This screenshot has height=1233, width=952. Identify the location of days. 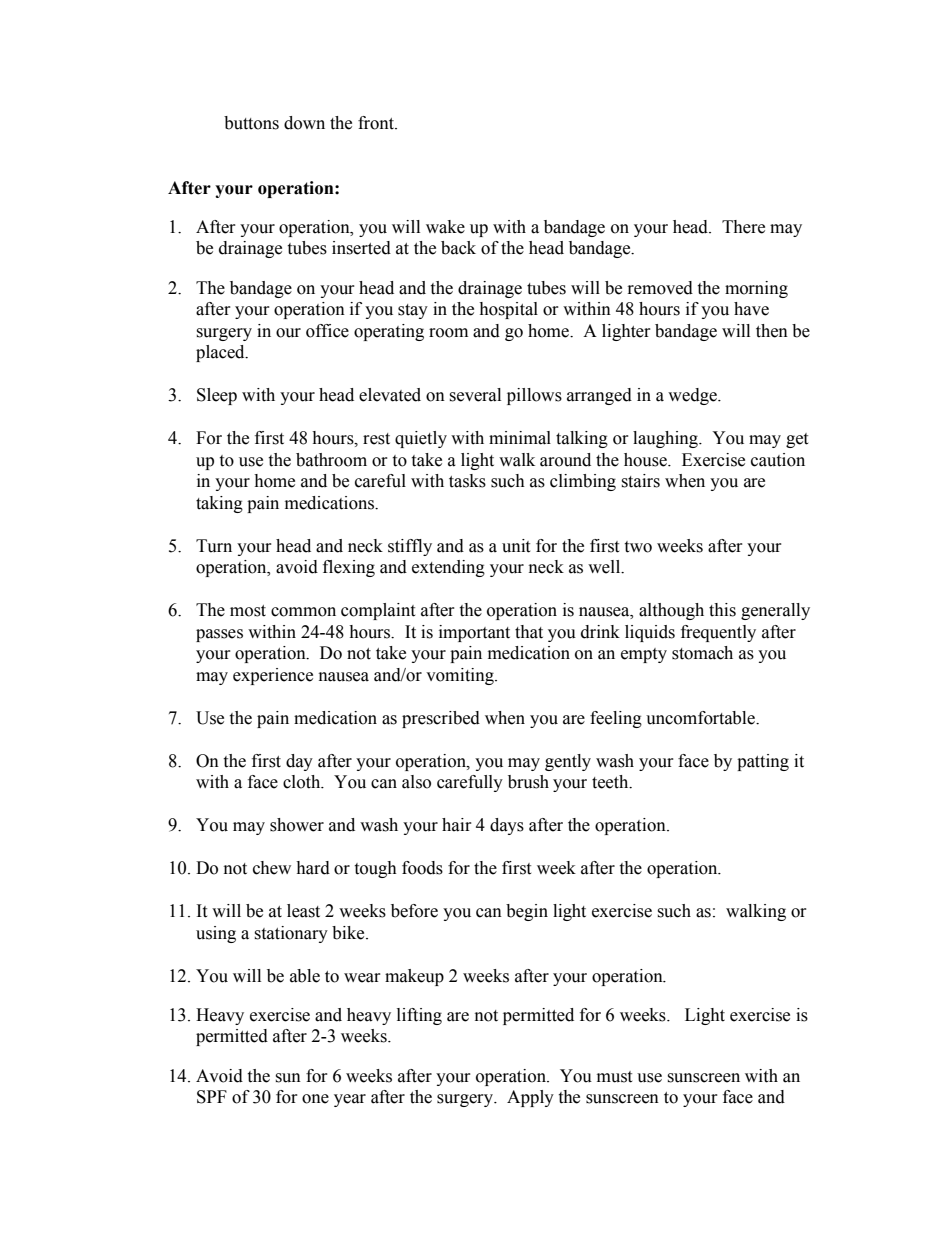
(507, 826).
